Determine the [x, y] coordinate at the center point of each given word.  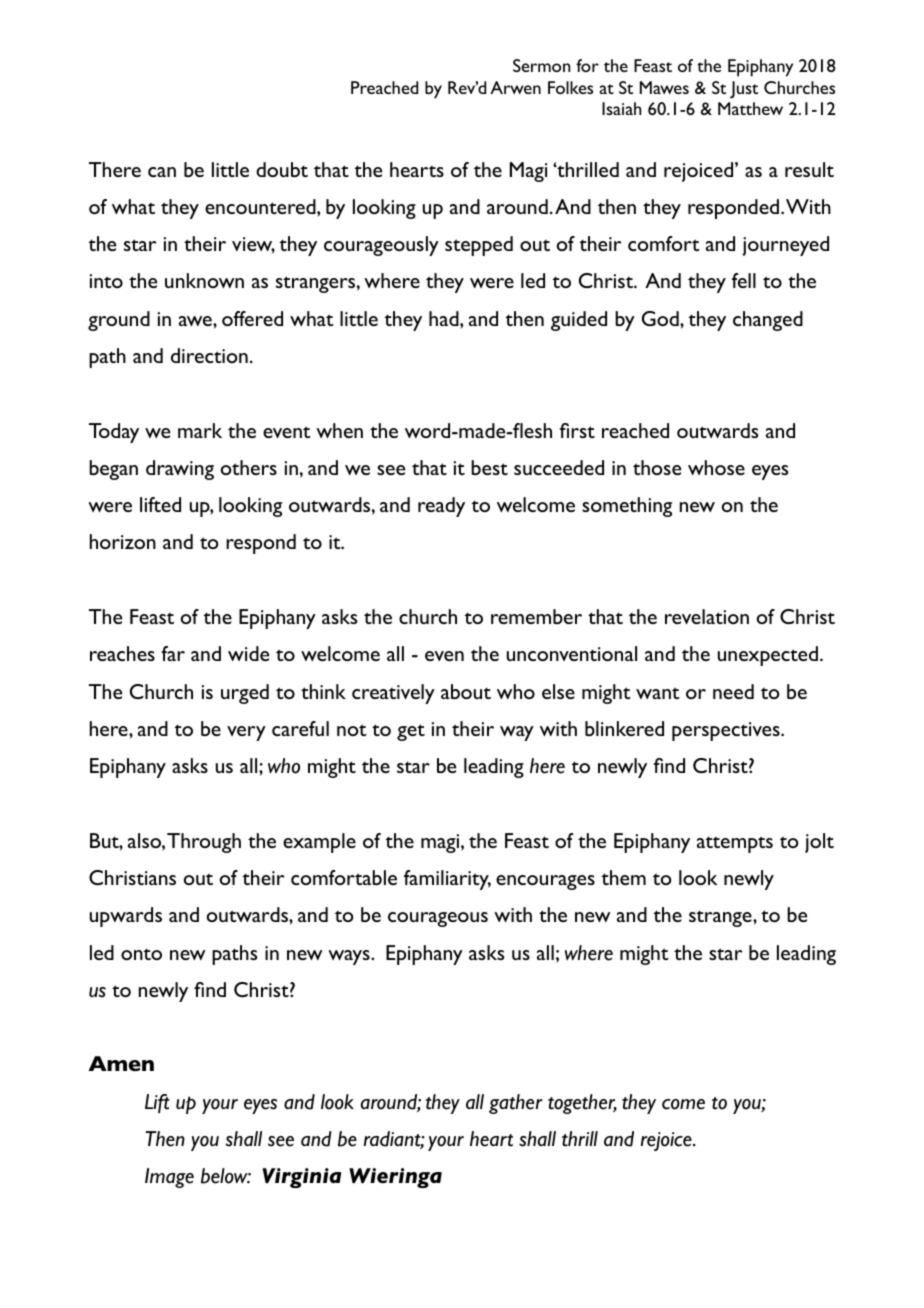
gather [515, 1104]
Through [204, 843]
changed [768, 321]
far [173, 653]
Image [169, 1178]
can [162, 172]
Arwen [515, 87]
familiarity [447, 880]
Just [744, 90]
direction [209, 355]
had [445, 318]
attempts [735, 844]
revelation [707, 616]
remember [536, 616]
